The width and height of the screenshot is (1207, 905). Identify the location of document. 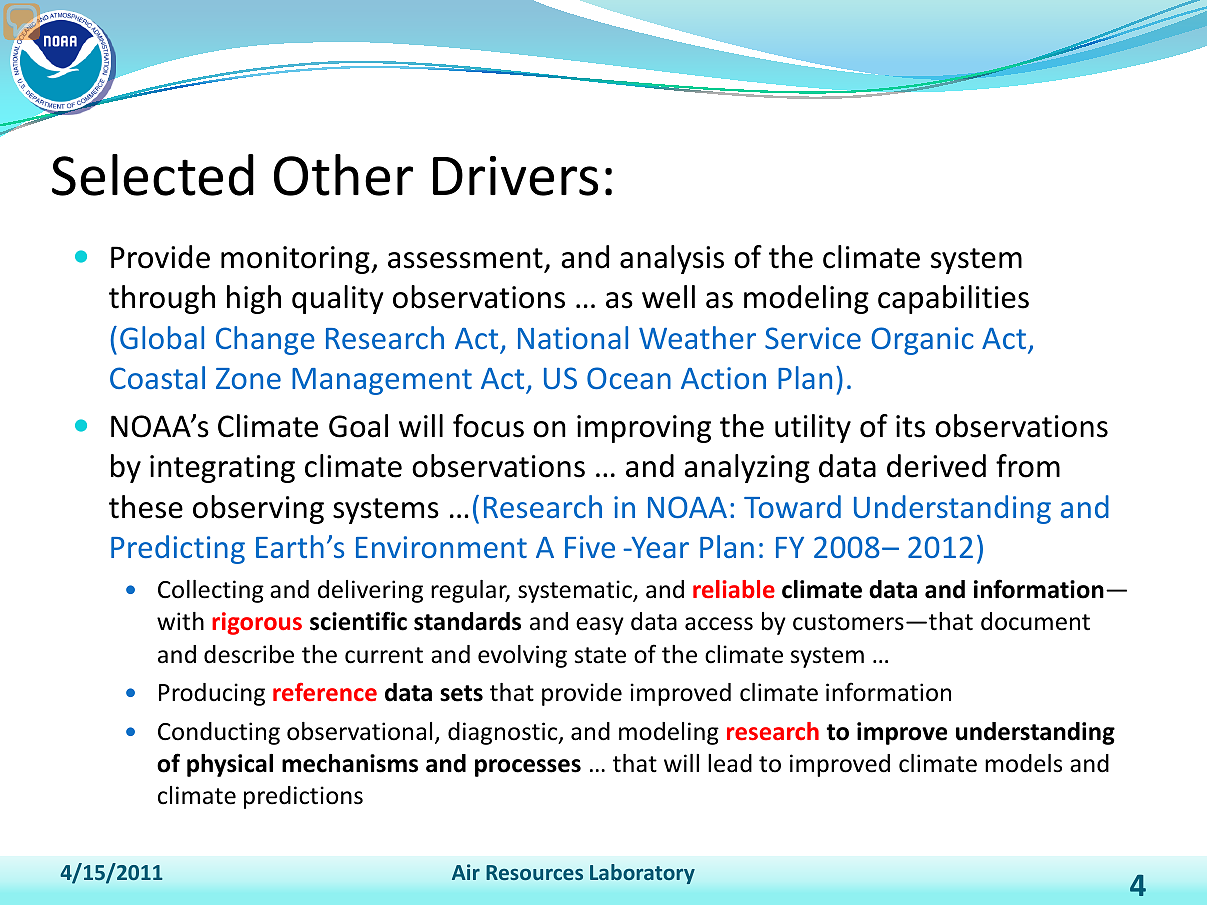
(1035, 621).
